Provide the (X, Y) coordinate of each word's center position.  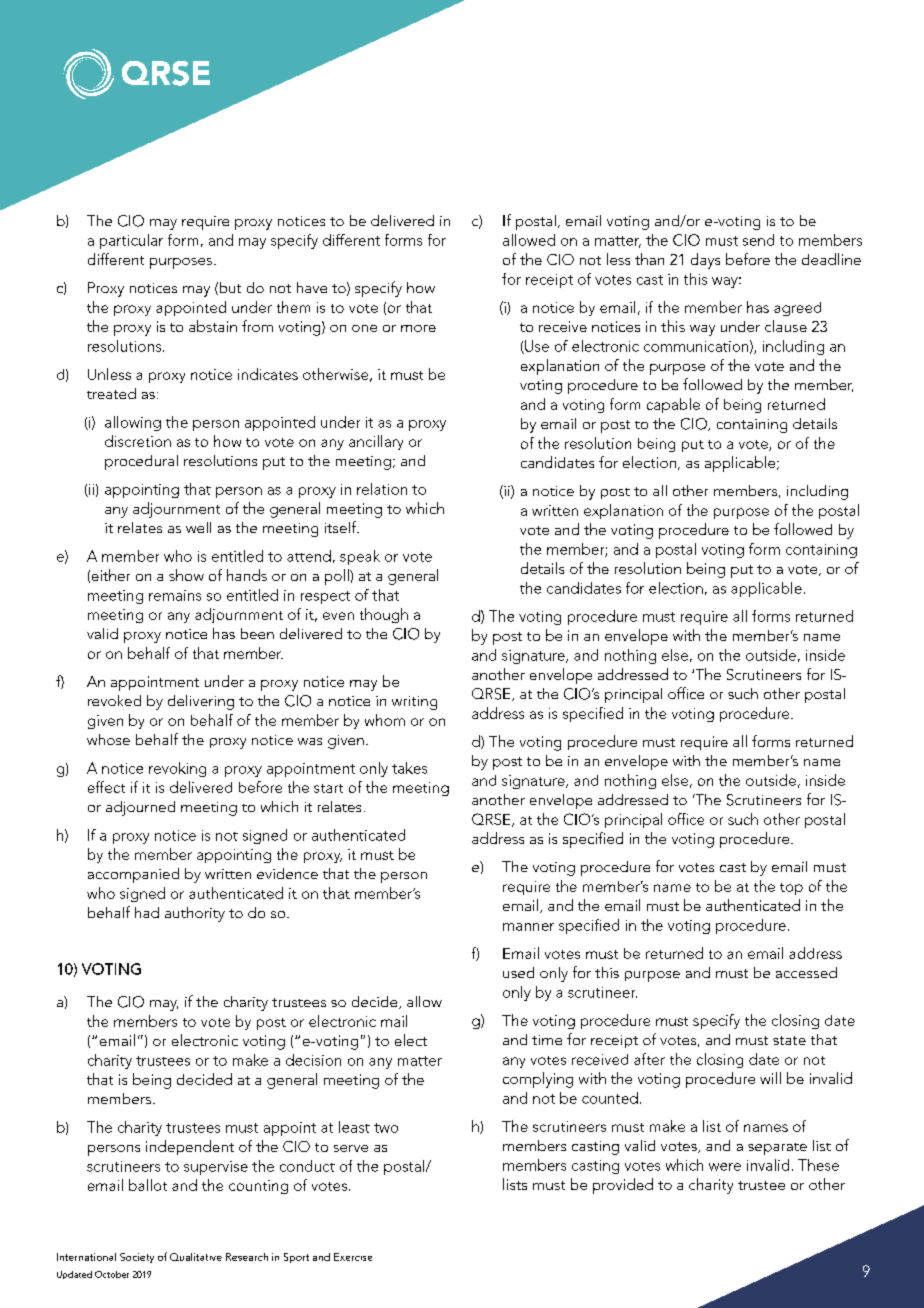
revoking (177, 769)
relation (382, 489)
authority (195, 914)
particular (131, 241)
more (418, 328)
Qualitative (196, 1257)
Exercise (353, 1257)
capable (673, 405)
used (518, 972)
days (705, 261)
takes (409, 768)
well (198, 527)
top (791, 889)
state (789, 1040)
